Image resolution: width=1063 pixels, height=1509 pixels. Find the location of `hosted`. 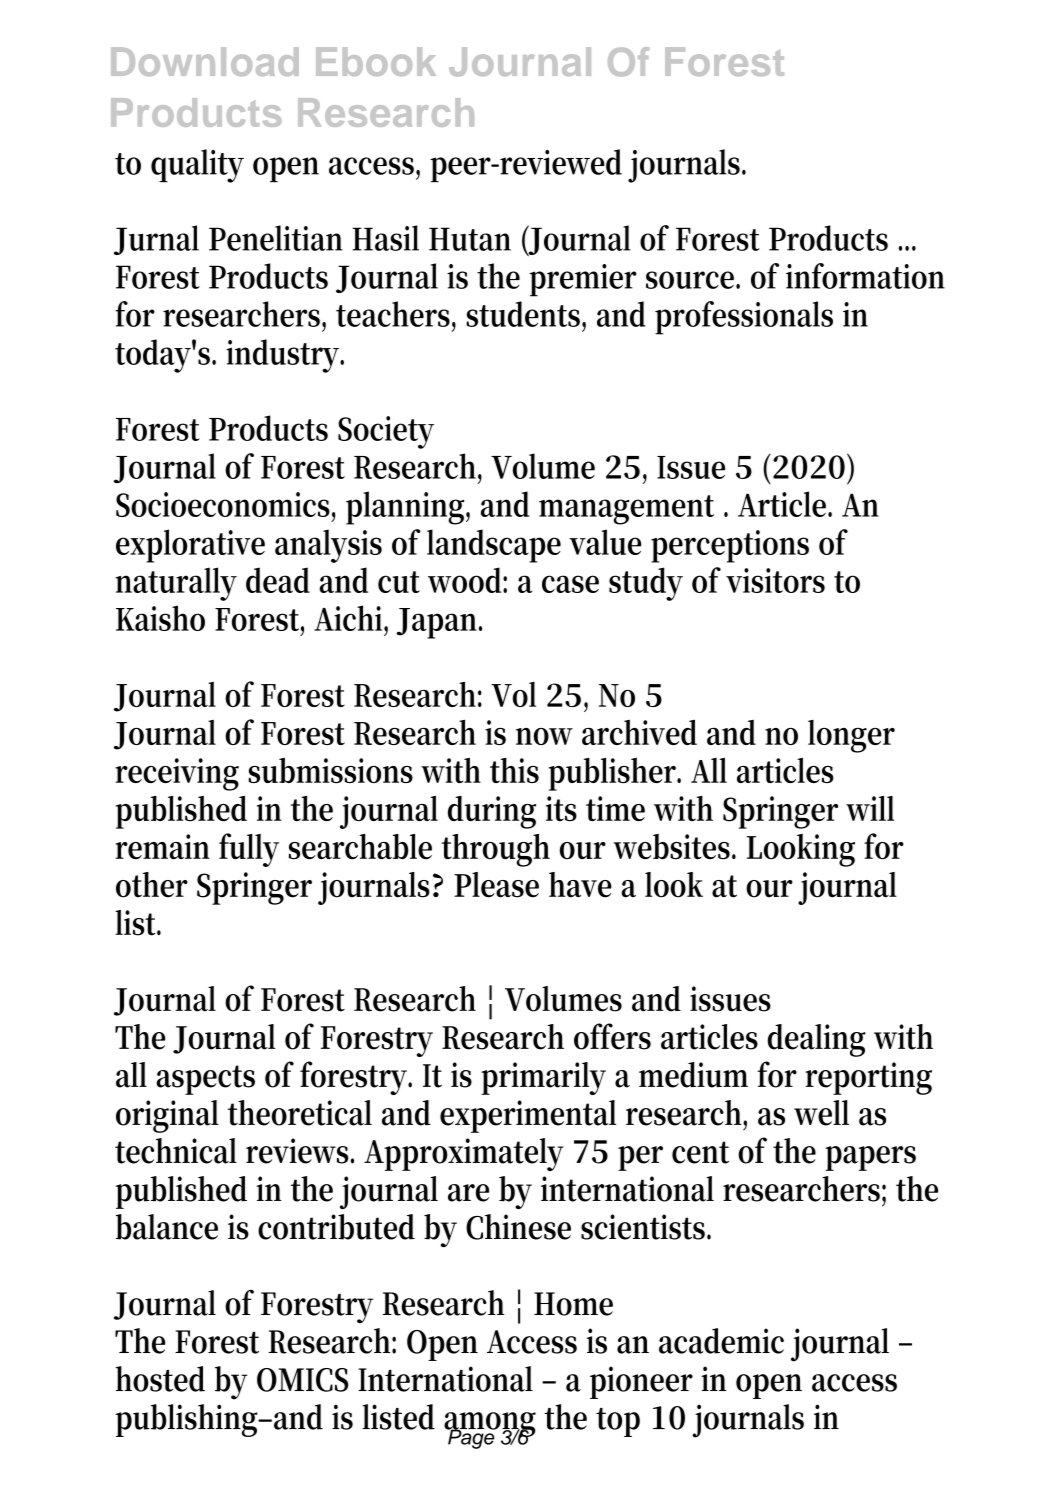

hosted is located at coordinates (160, 1379).
